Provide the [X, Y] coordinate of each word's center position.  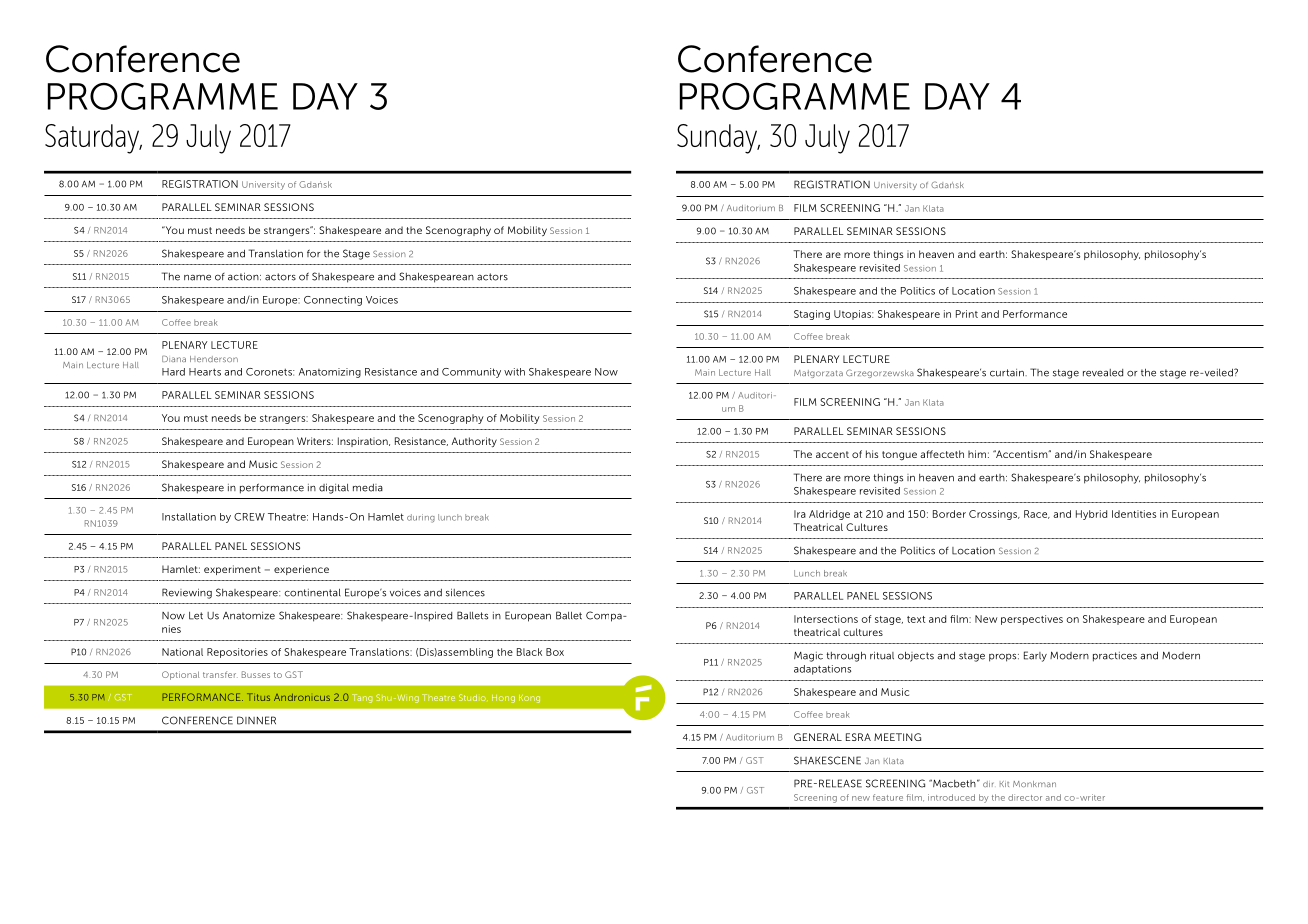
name [197, 278]
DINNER [256, 720]
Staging [812, 315]
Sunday [718, 139]
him [977, 454]
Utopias [853, 315]
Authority [474, 442]
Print [967, 314]
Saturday [93, 139]
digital [334, 488]
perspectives [1032, 620]
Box [555, 652]
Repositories [237, 653]
